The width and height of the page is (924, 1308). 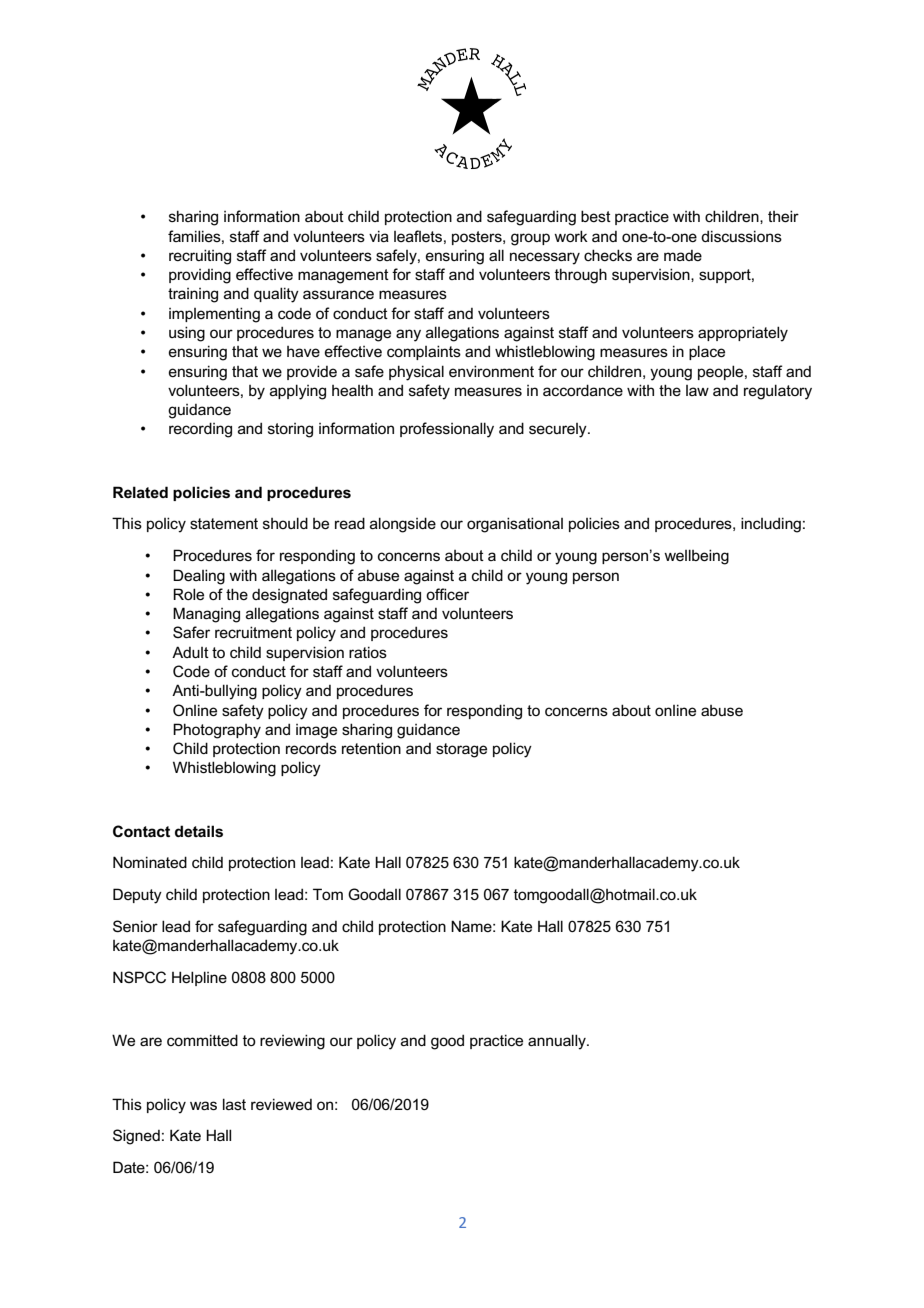 I want to click on reviewed, so click(x=281, y=1104).
